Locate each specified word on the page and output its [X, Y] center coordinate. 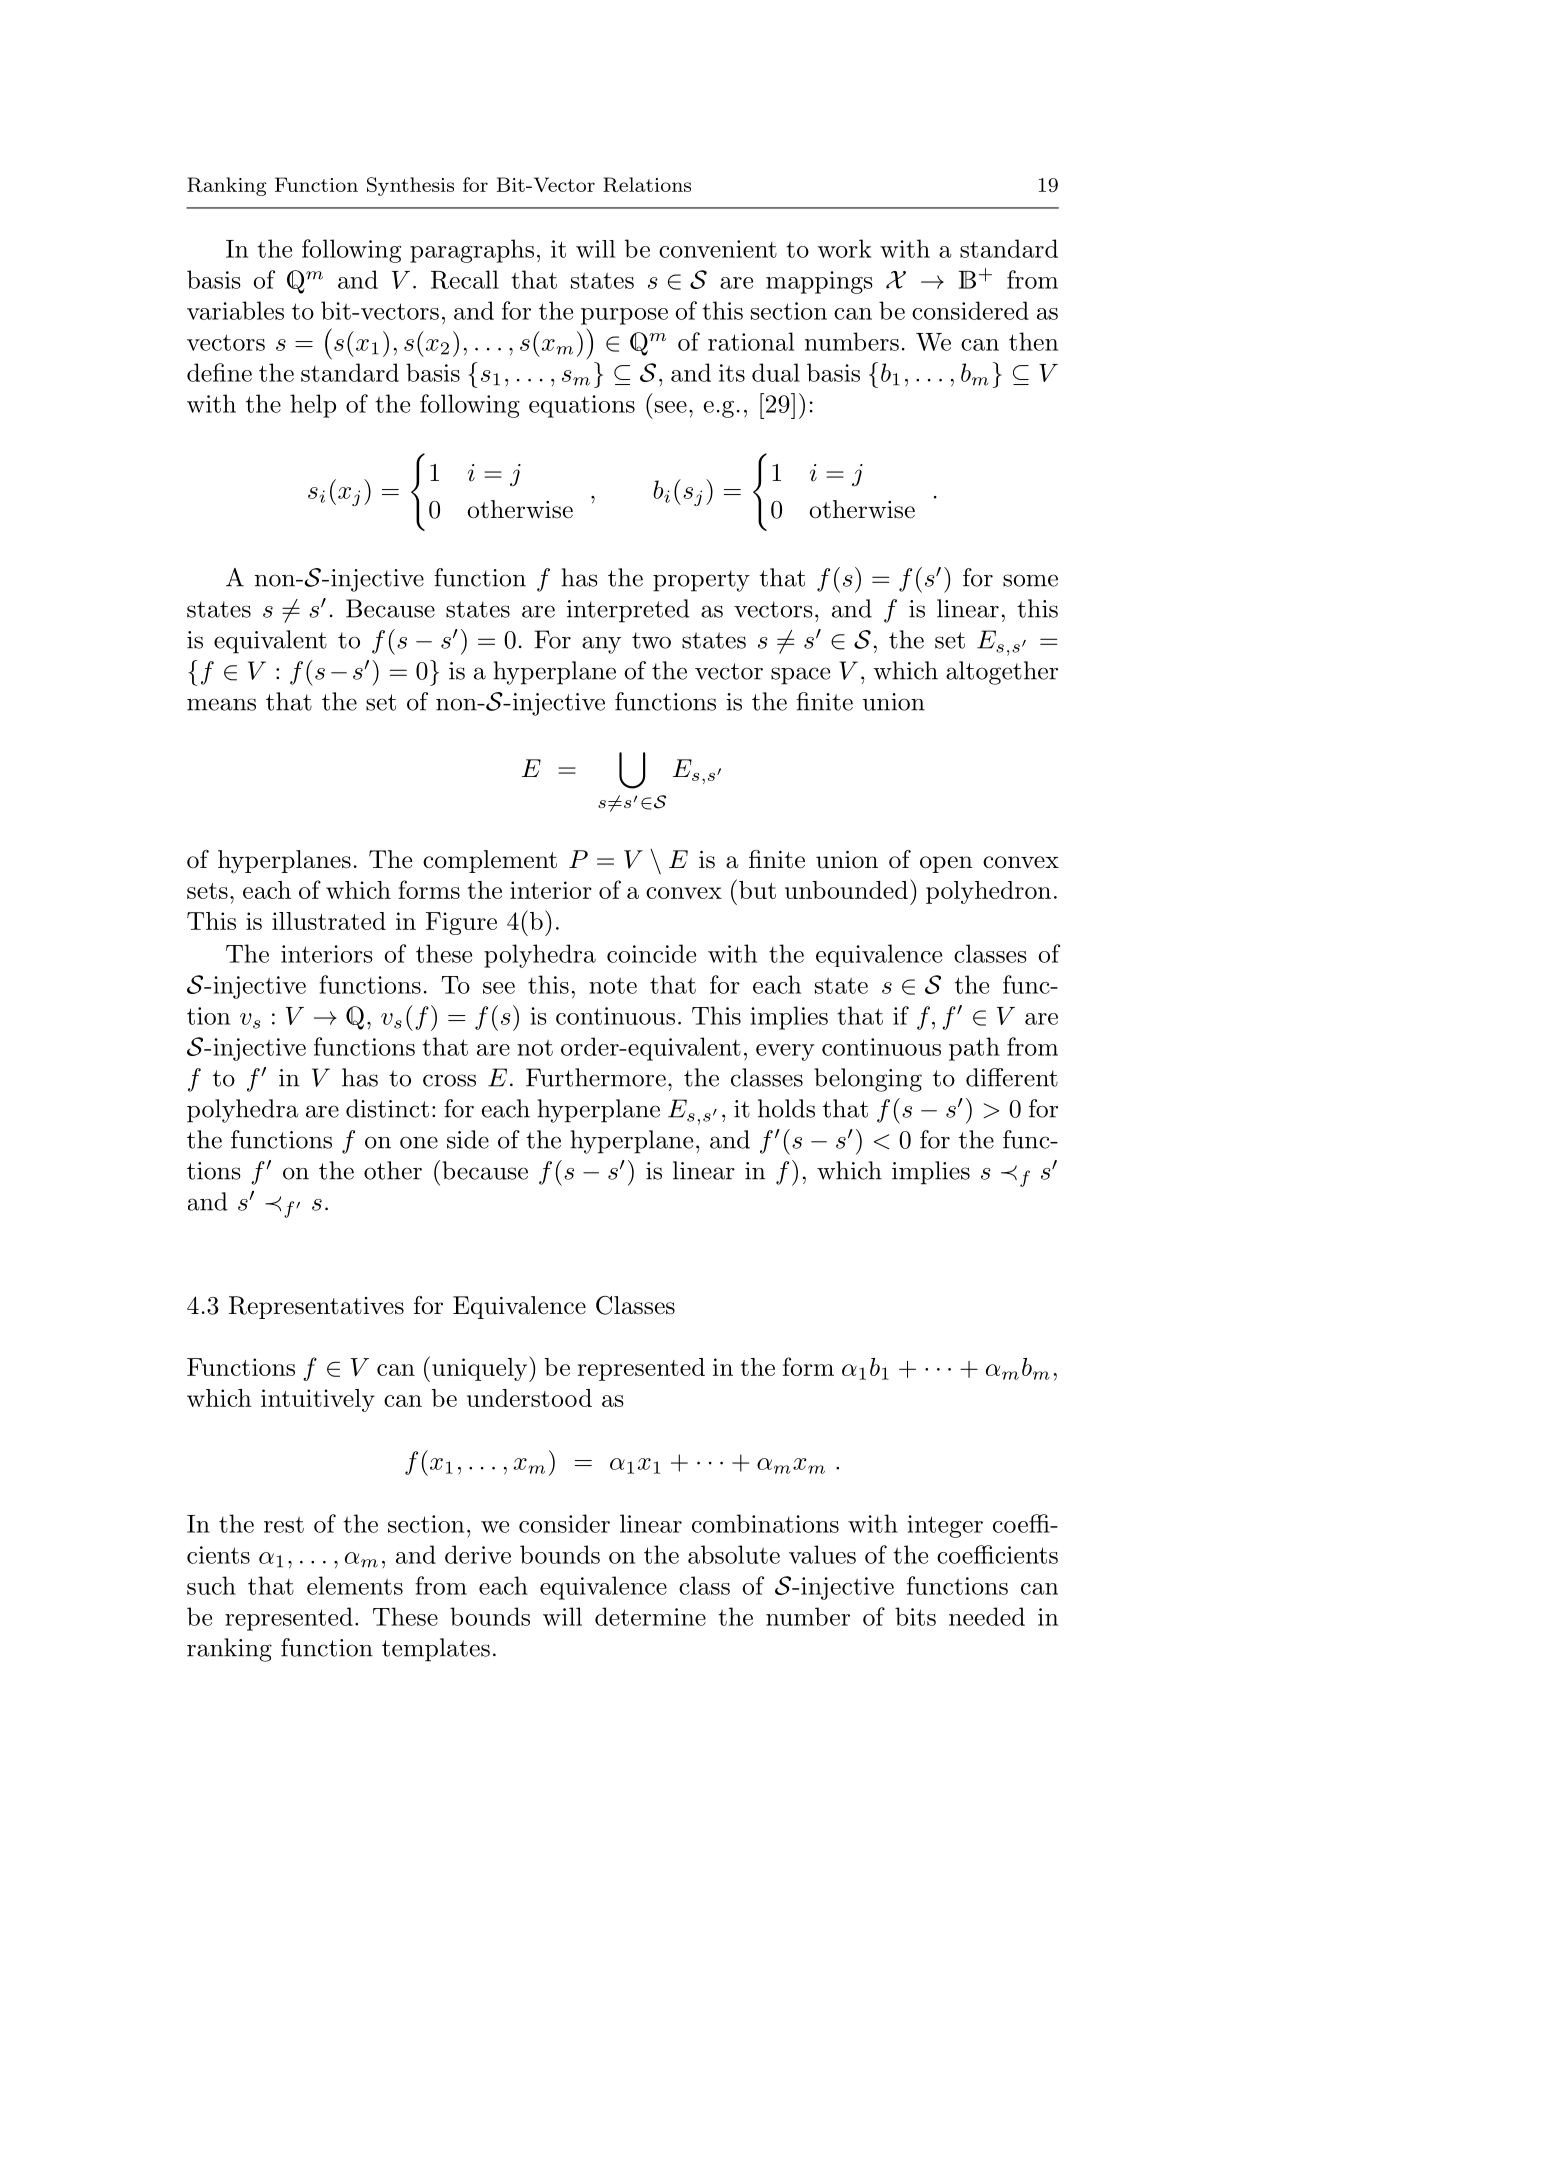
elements [355, 1585]
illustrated [329, 921]
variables [235, 310]
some [1030, 580]
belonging [868, 1080]
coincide [651, 953]
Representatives [316, 1307]
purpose [624, 316]
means [221, 704]
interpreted [628, 611]
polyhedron [988, 892]
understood [529, 1398]
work [845, 248]
